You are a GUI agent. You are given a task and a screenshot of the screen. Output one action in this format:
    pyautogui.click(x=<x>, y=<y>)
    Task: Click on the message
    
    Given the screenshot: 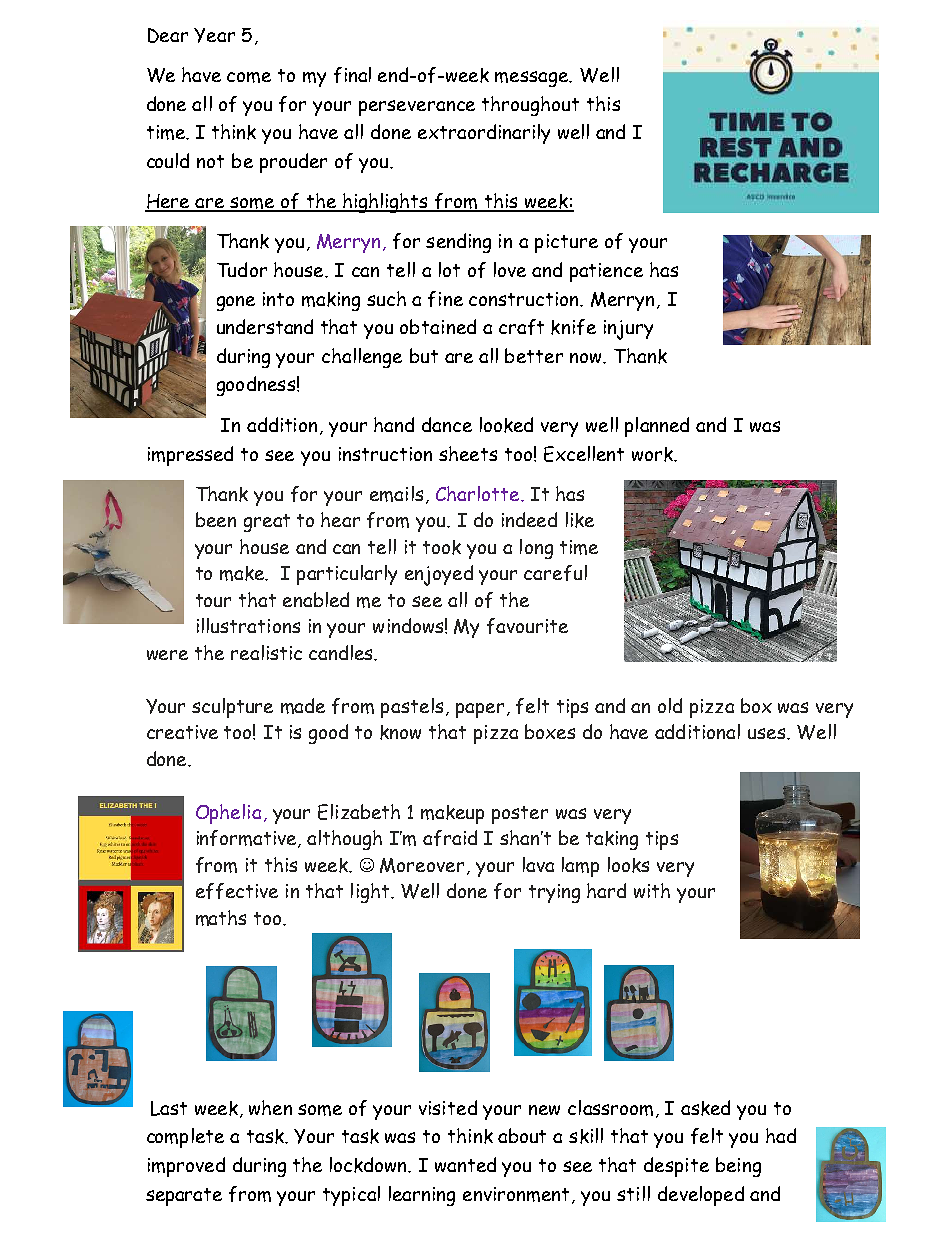 What is the action you would take?
    pyautogui.click(x=533, y=79)
